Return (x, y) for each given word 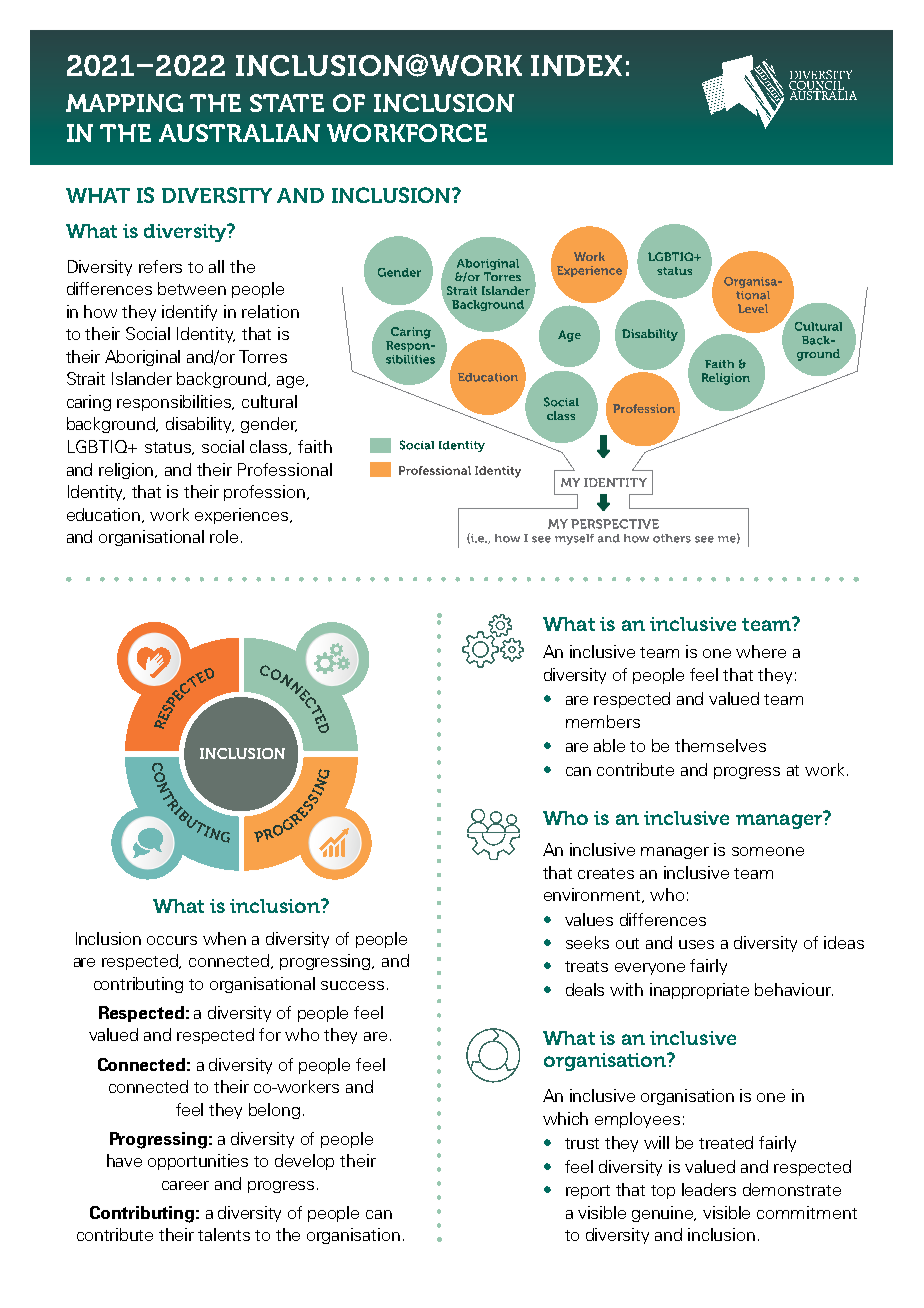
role (224, 536)
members (603, 721)
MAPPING (124, 103)
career (185, 1185)
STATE (287, 103)
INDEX (576, 65)
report (588, 1192)
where (761, 651)
